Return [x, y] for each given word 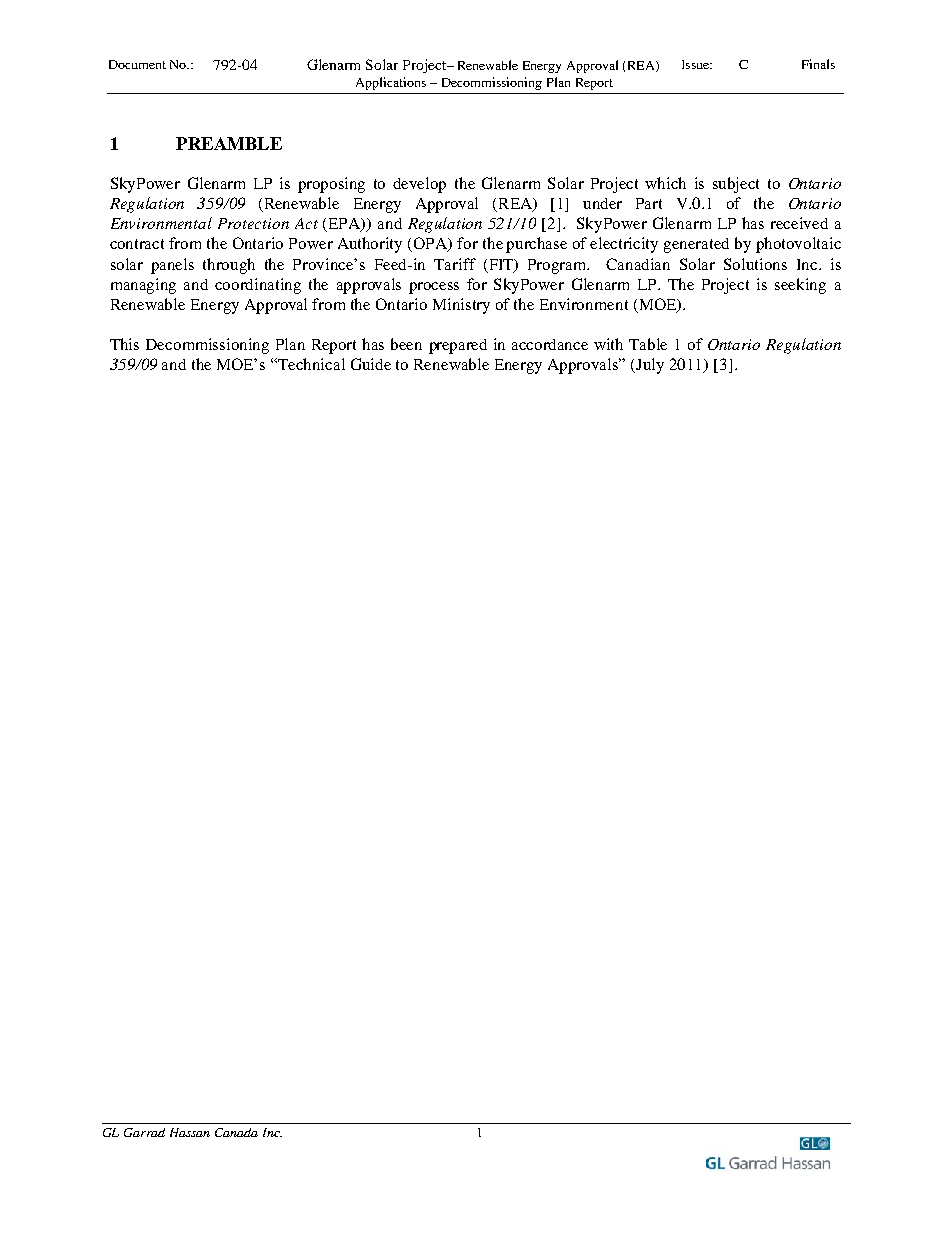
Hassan [190, 1132]
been [406, 344]
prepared [458, 346]
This [124, 344]
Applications [391, 83]
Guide [371, 364]
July [650, 366]
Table [648, 344]
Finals [818, 64]
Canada [236, 1132]
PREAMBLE [229, 143]
